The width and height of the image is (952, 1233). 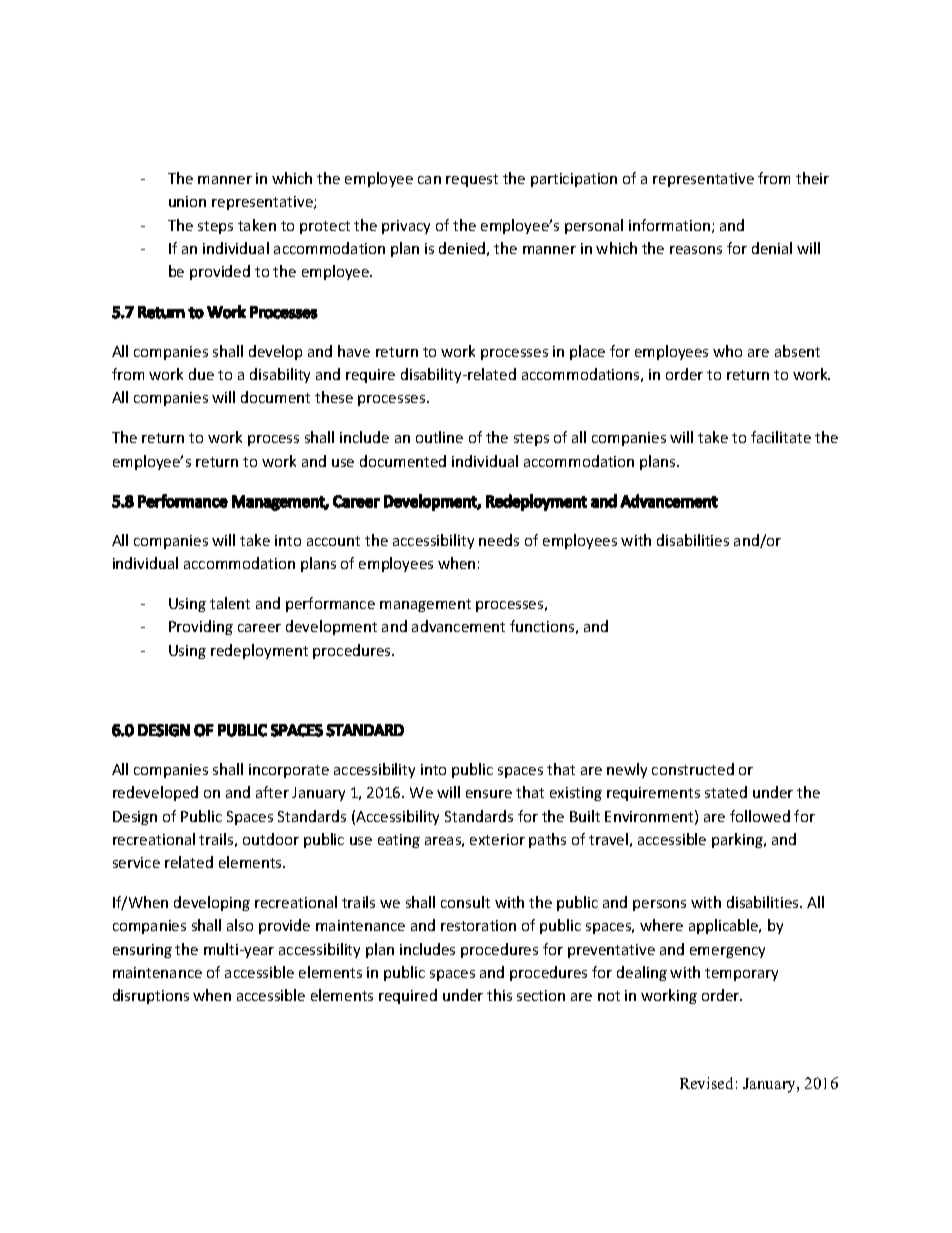 What do you see at coordinates (489, 794) in the image?
I see `ensure` at bounding box center [489, 794].
